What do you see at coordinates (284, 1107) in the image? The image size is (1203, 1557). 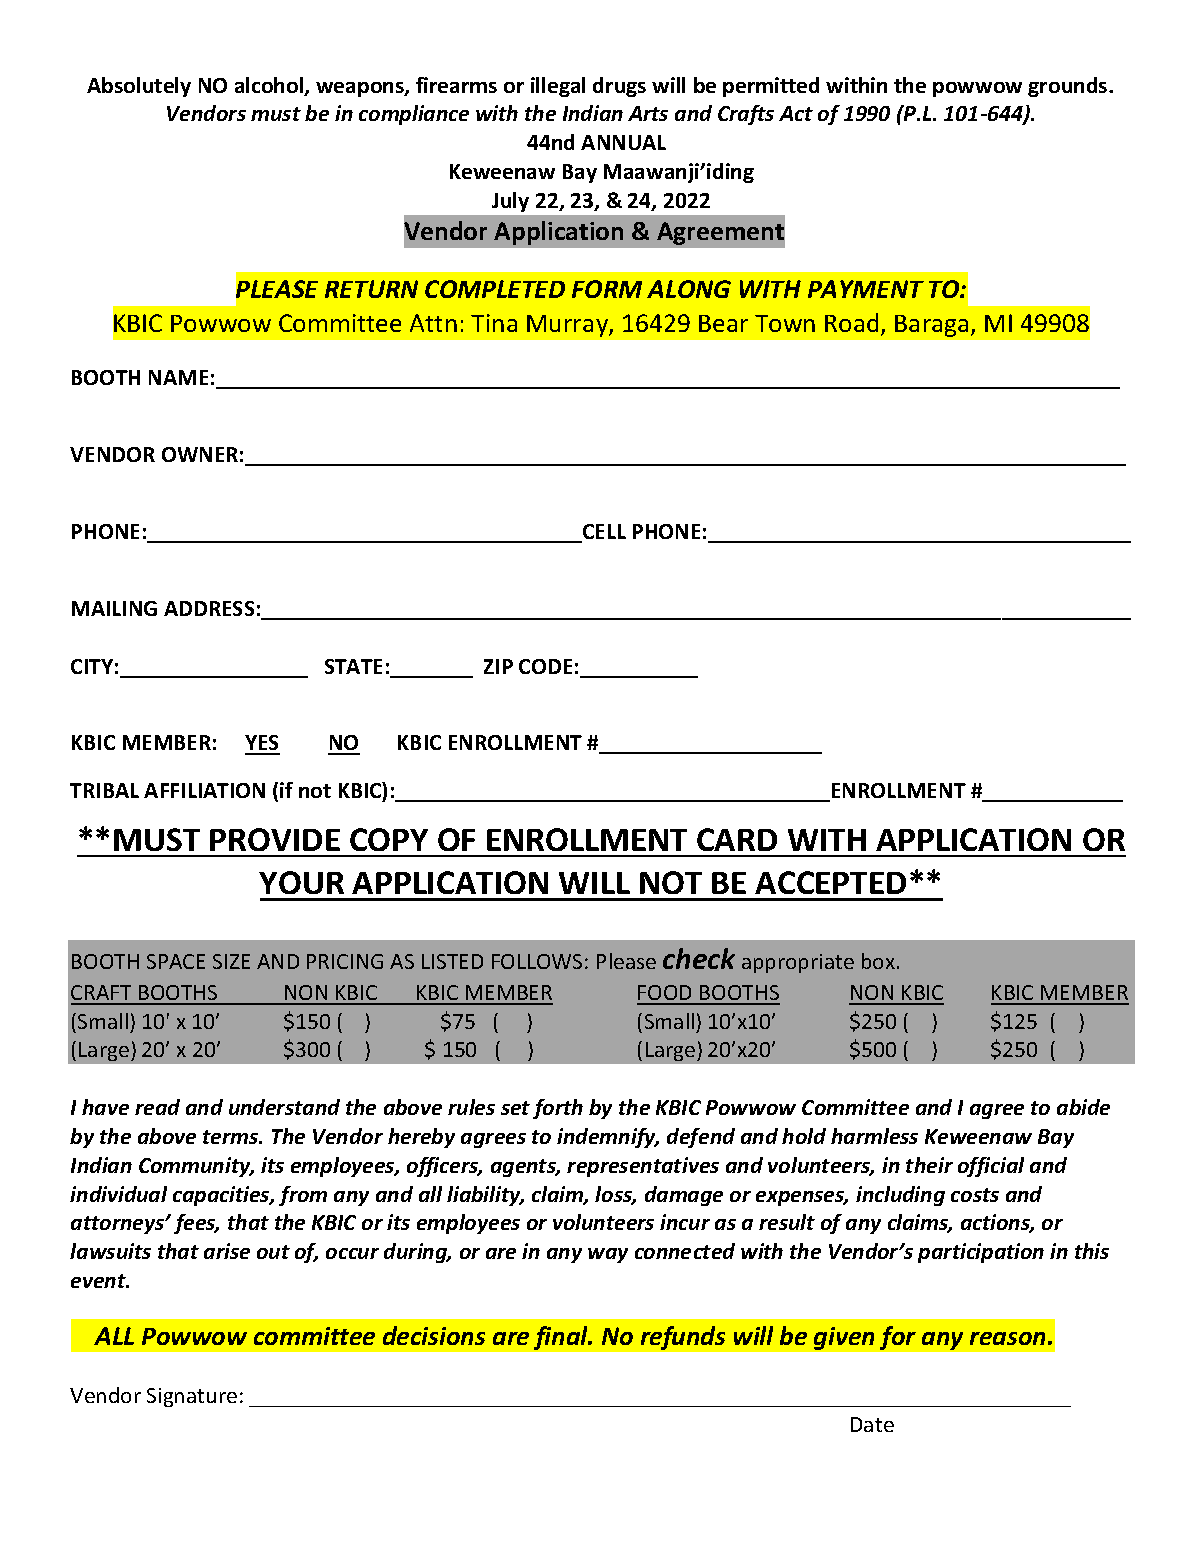 I see `understand` at bounding box center [284, 1107].
